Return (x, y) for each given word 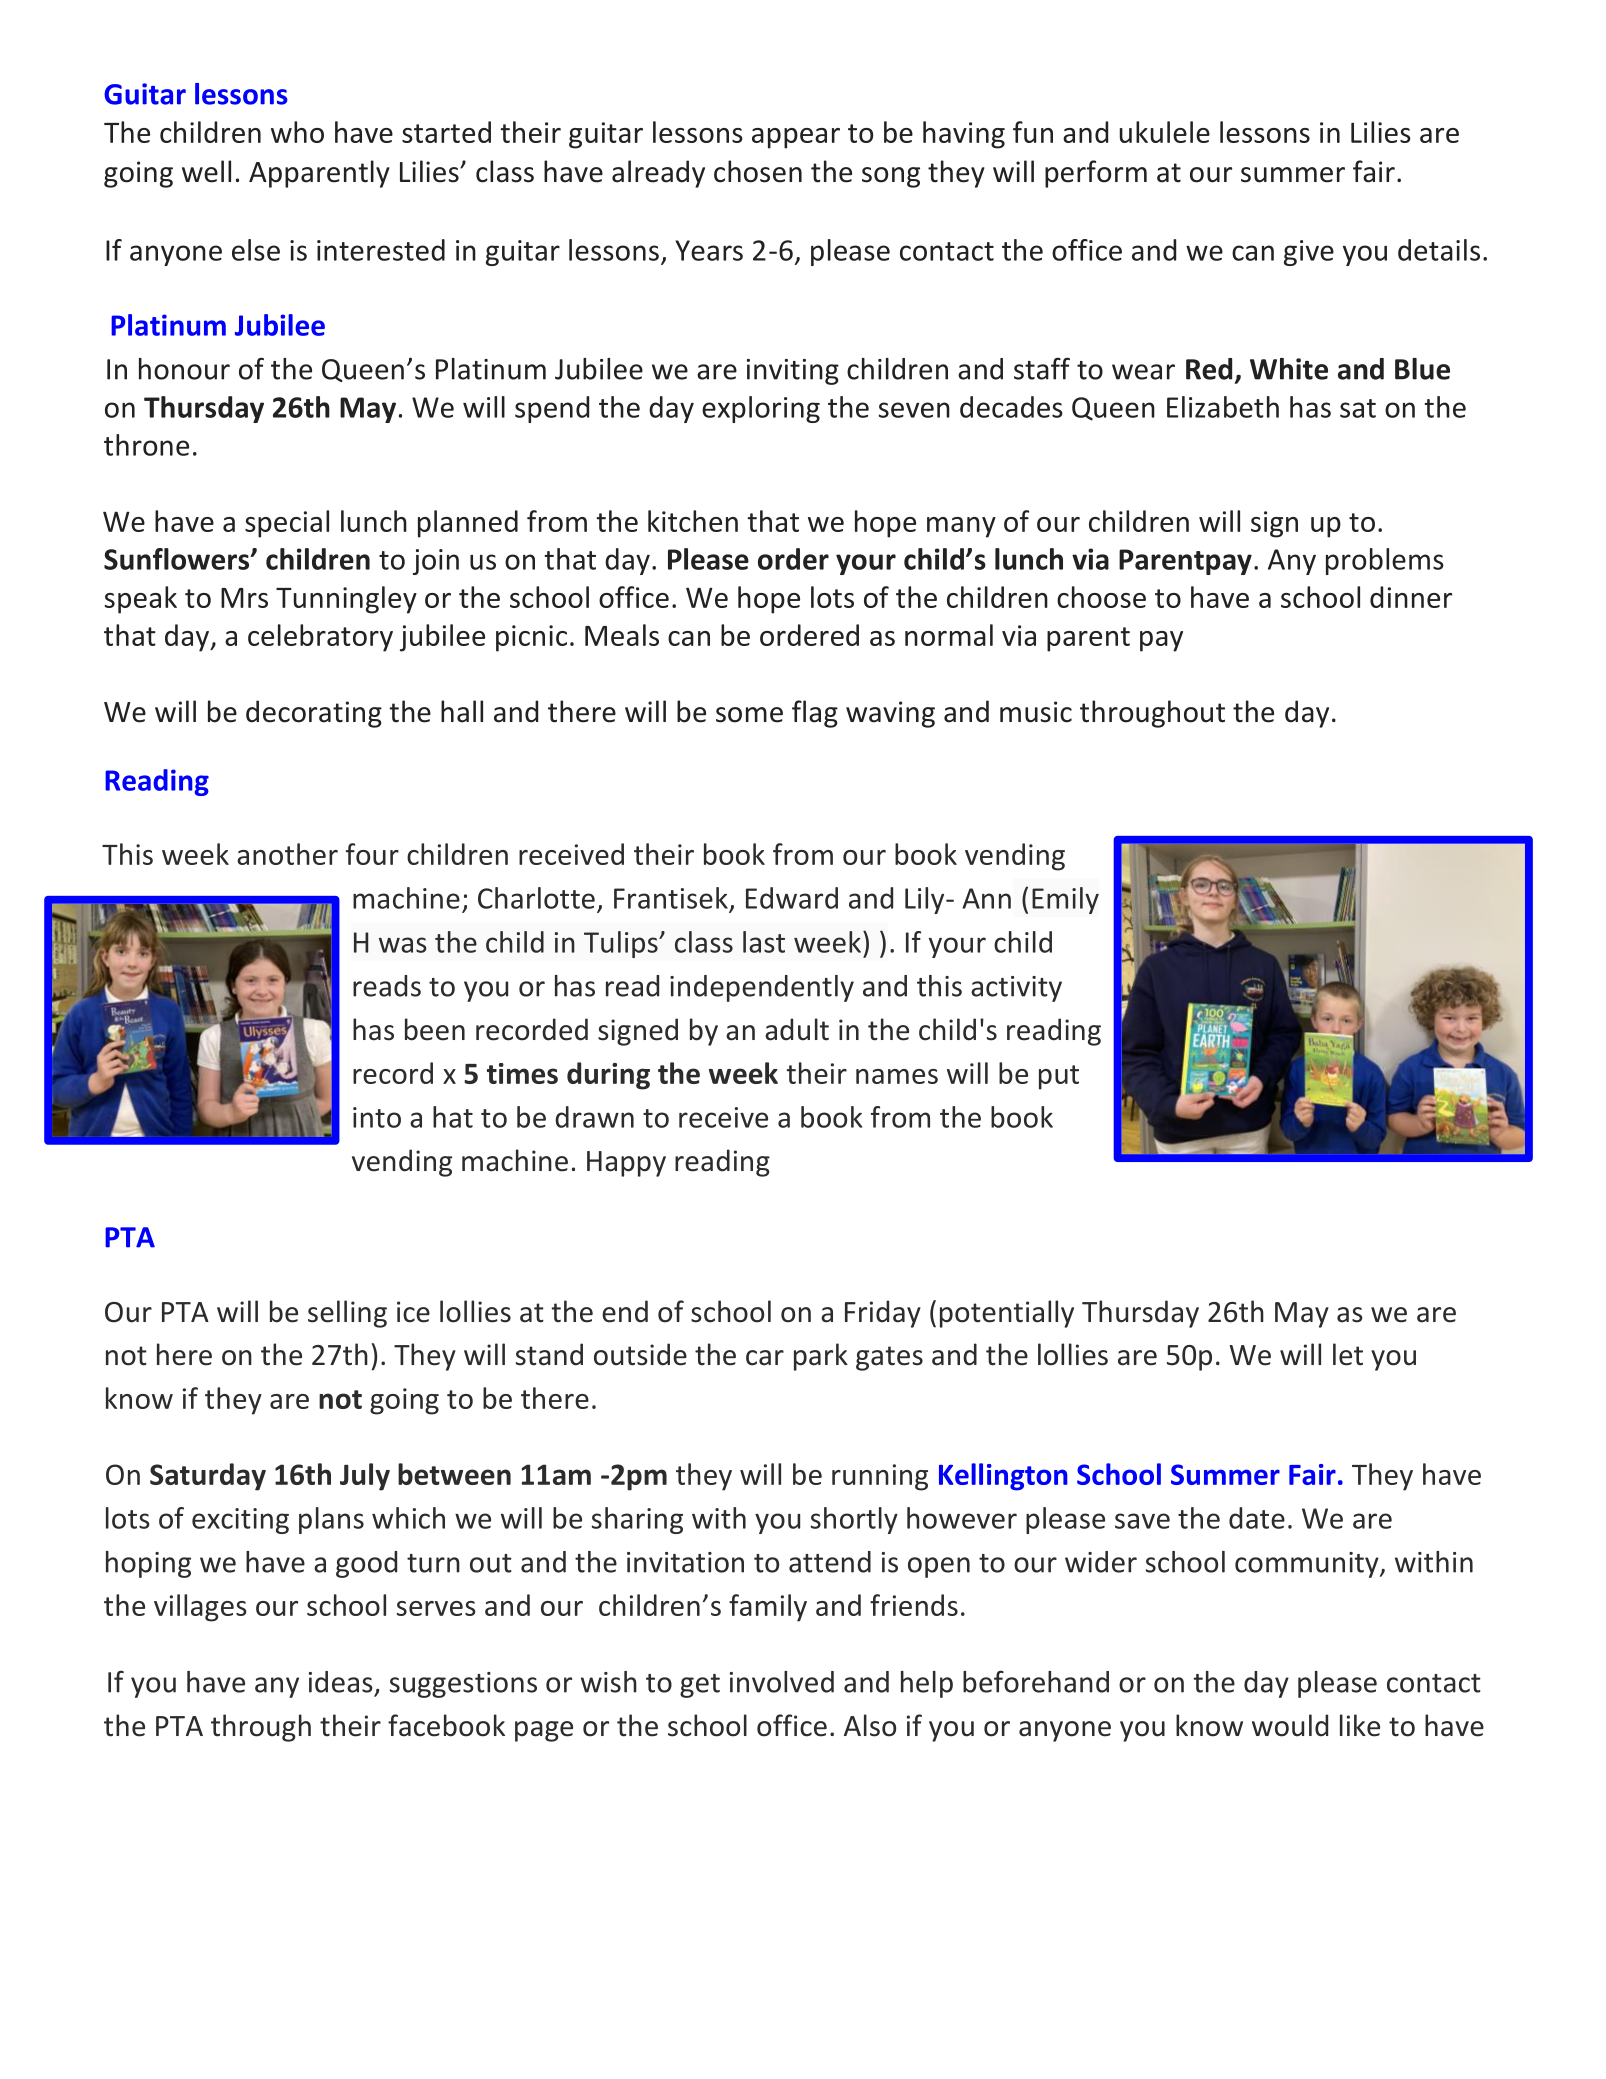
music (1036, 712)
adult (797, 1029)
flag (815, 714)
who (297, 132)
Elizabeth (1223, 407)
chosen (758, 171)
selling (347, 1314)
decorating (314, 714)
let (1348, 1354)
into (377, 1117)
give (1309, 253)
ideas (341, 1682)
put (1059, 1077)
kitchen (693, 521)
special (287, 524)
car (765, 1358)
